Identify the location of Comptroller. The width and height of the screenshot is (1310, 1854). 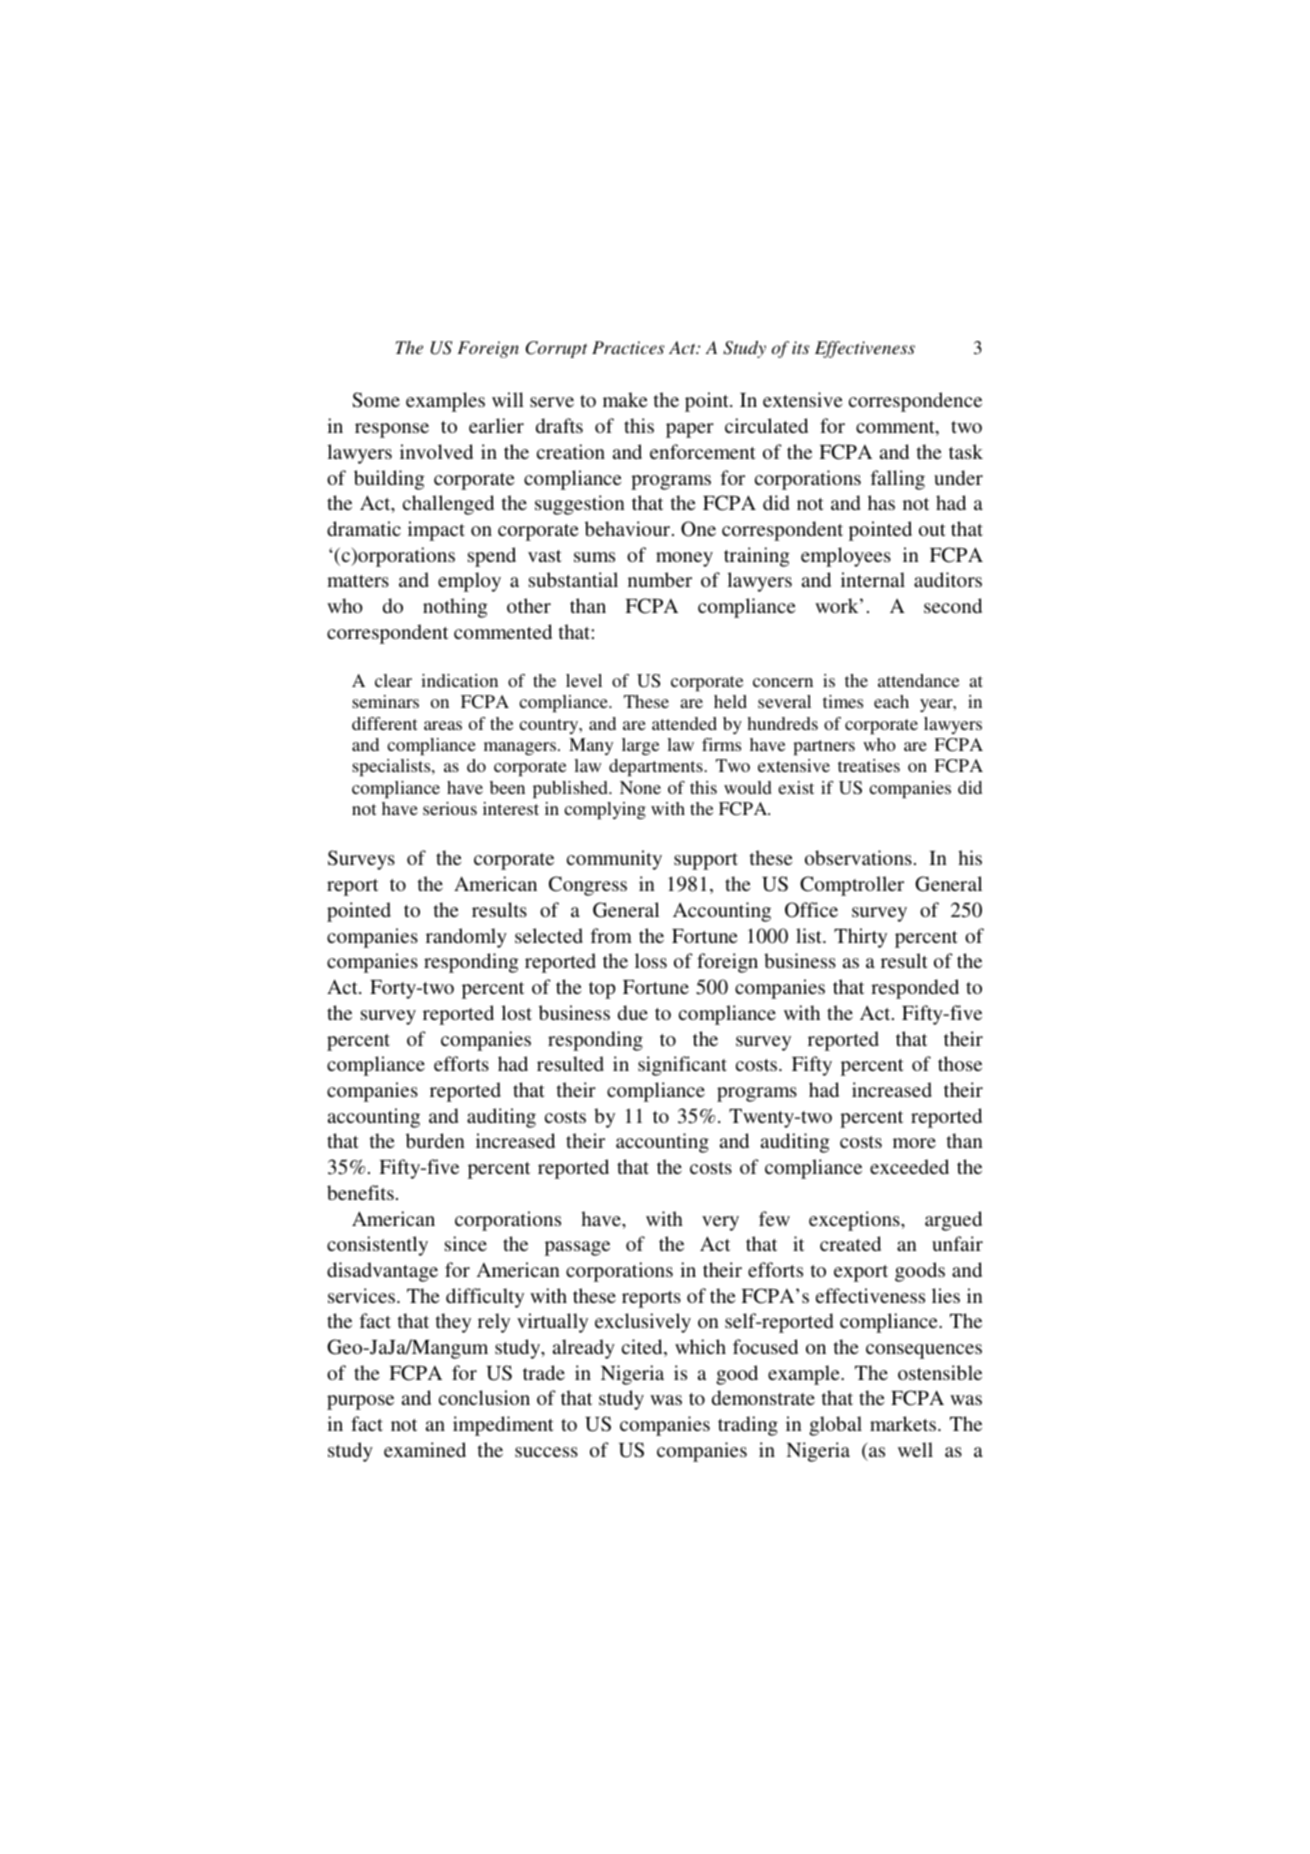
(852, 886).
